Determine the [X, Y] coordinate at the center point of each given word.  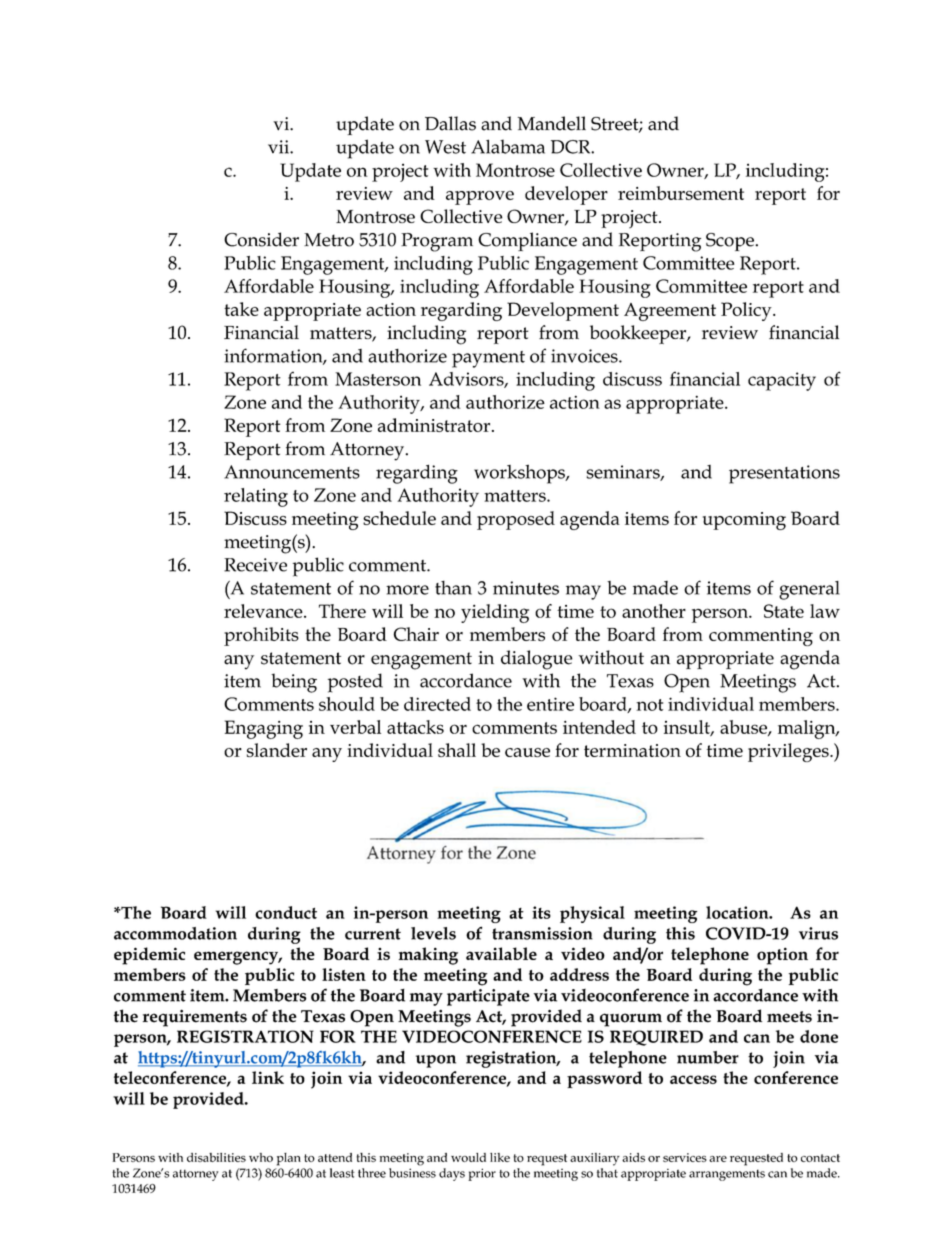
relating [256, 497]
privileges [789, 752]
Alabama [508, 146]
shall [457, 750]
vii [279, 147]
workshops [520, 474]
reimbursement [681, 193]
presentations [784, 474]
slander [277, 750]
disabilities [216, 1157]
